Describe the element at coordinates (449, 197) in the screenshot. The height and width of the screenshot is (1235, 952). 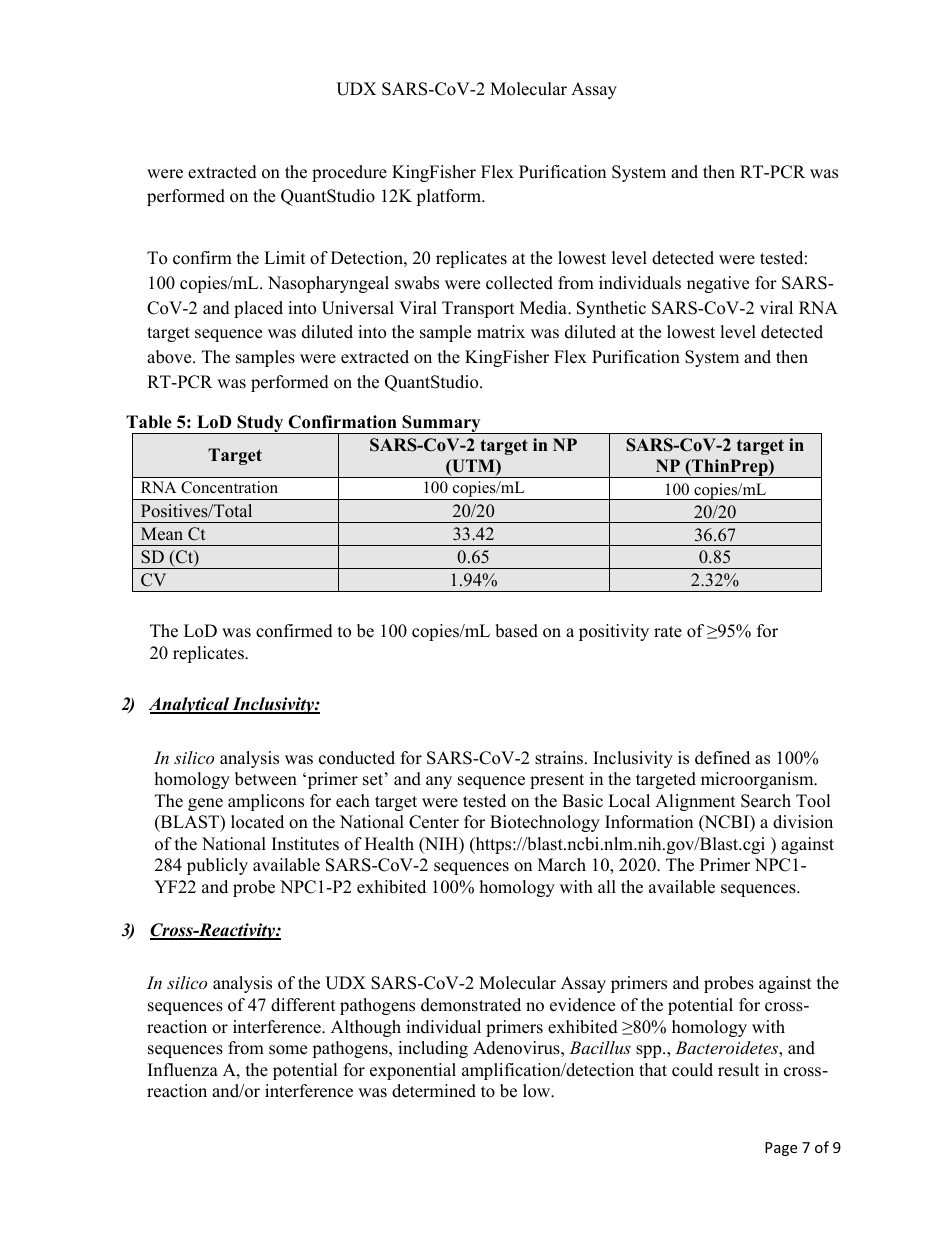
I see `platform` at that location.
